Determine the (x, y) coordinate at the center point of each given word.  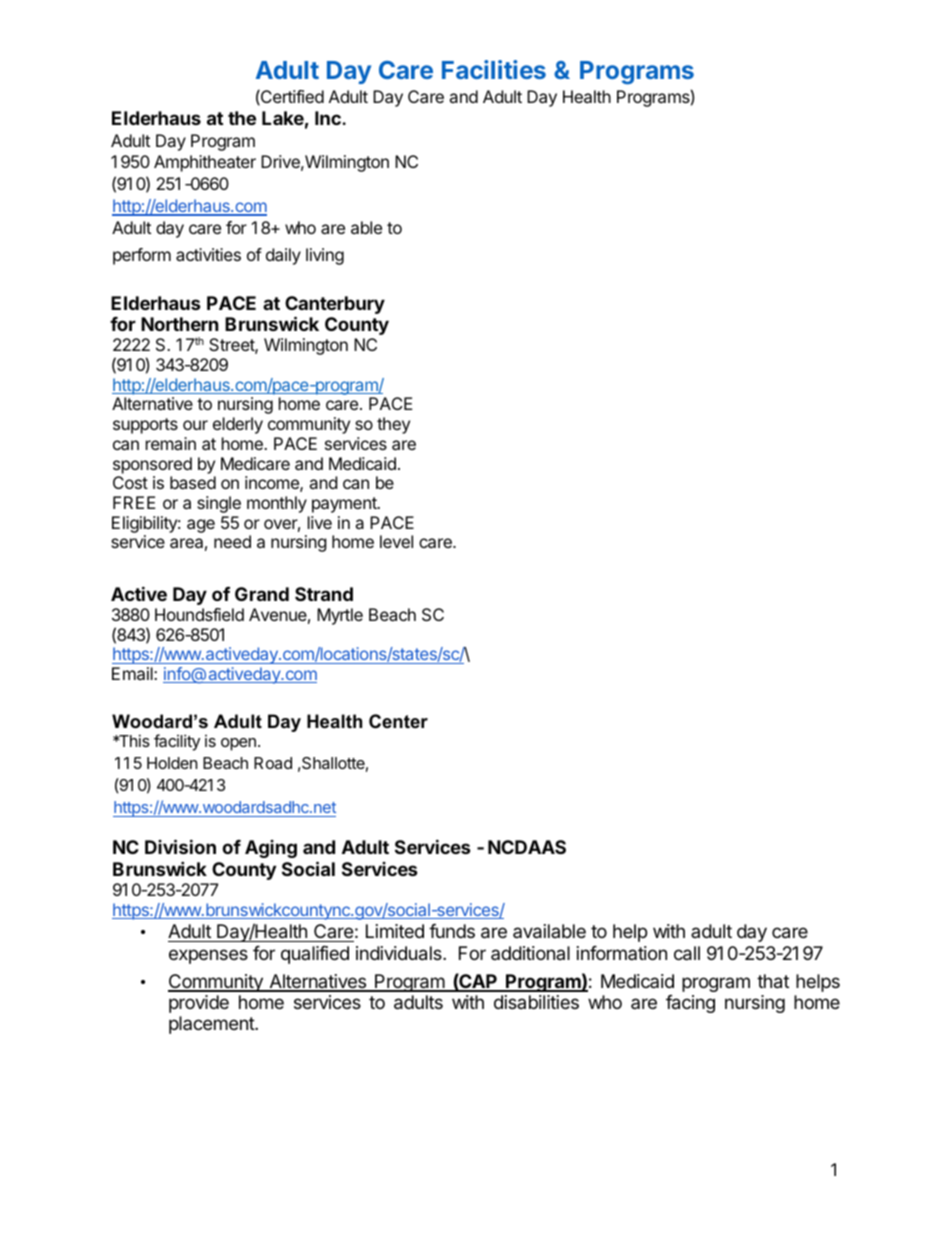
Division (180, 846)
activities (208, 254)
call (687, 953)
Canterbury (335, 306)
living (325, 256)
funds (452, 931)
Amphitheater (205, 163)
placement (212, 1025)
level (396, 541)
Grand (262, 594)
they (393, 425)
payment (345, 505)
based (193, 482)
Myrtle (340, 616)
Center (398, 721)
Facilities (494, 69)
